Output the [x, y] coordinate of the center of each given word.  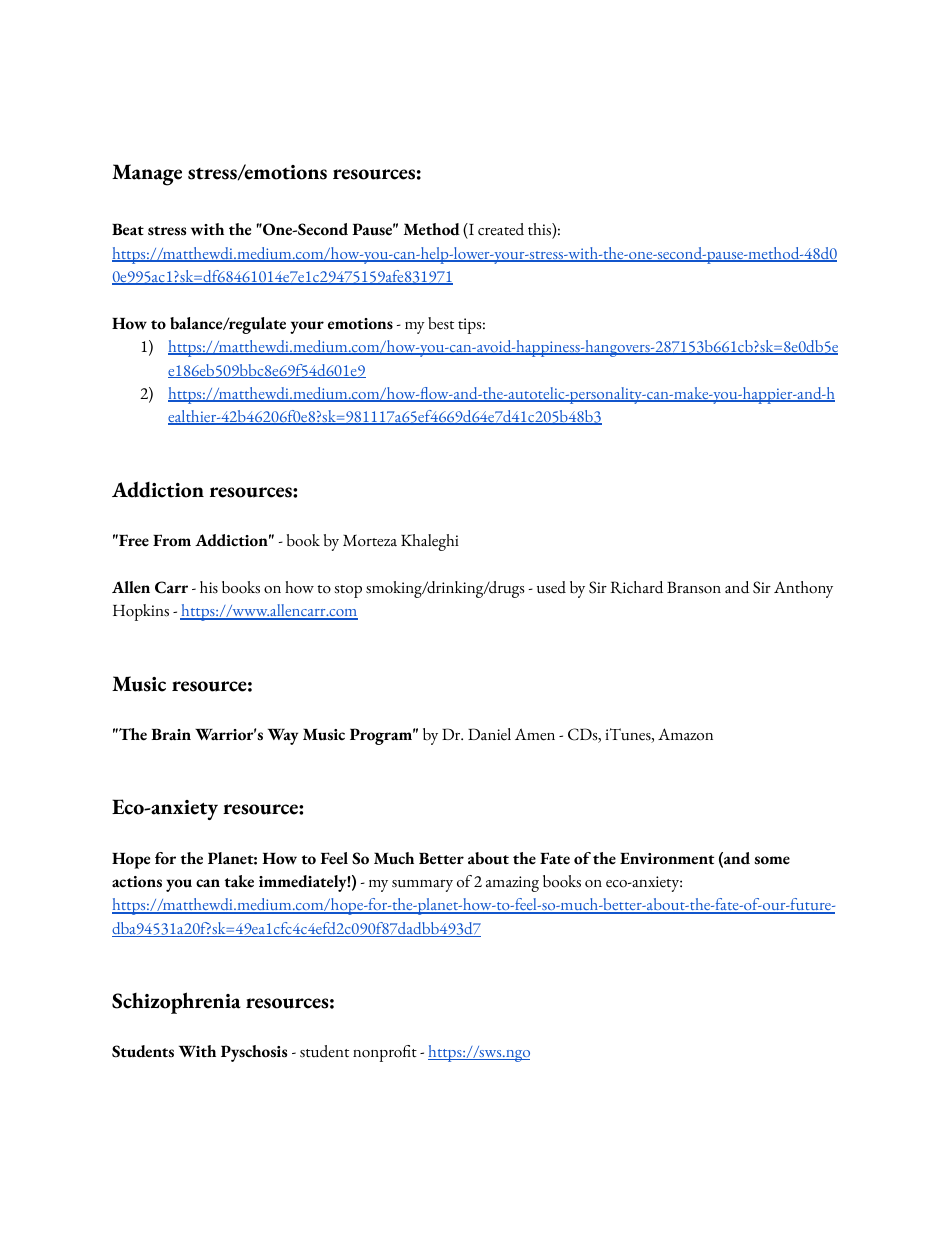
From [172, 540]
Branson [694, 587]
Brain [171, 734]
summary [422, 886]
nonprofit [385, 1053]
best [441, 323]
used [551, 587]
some [772, 860]
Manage [147, 175]
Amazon [685, 734]
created [501, 229]
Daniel [489, 734]
